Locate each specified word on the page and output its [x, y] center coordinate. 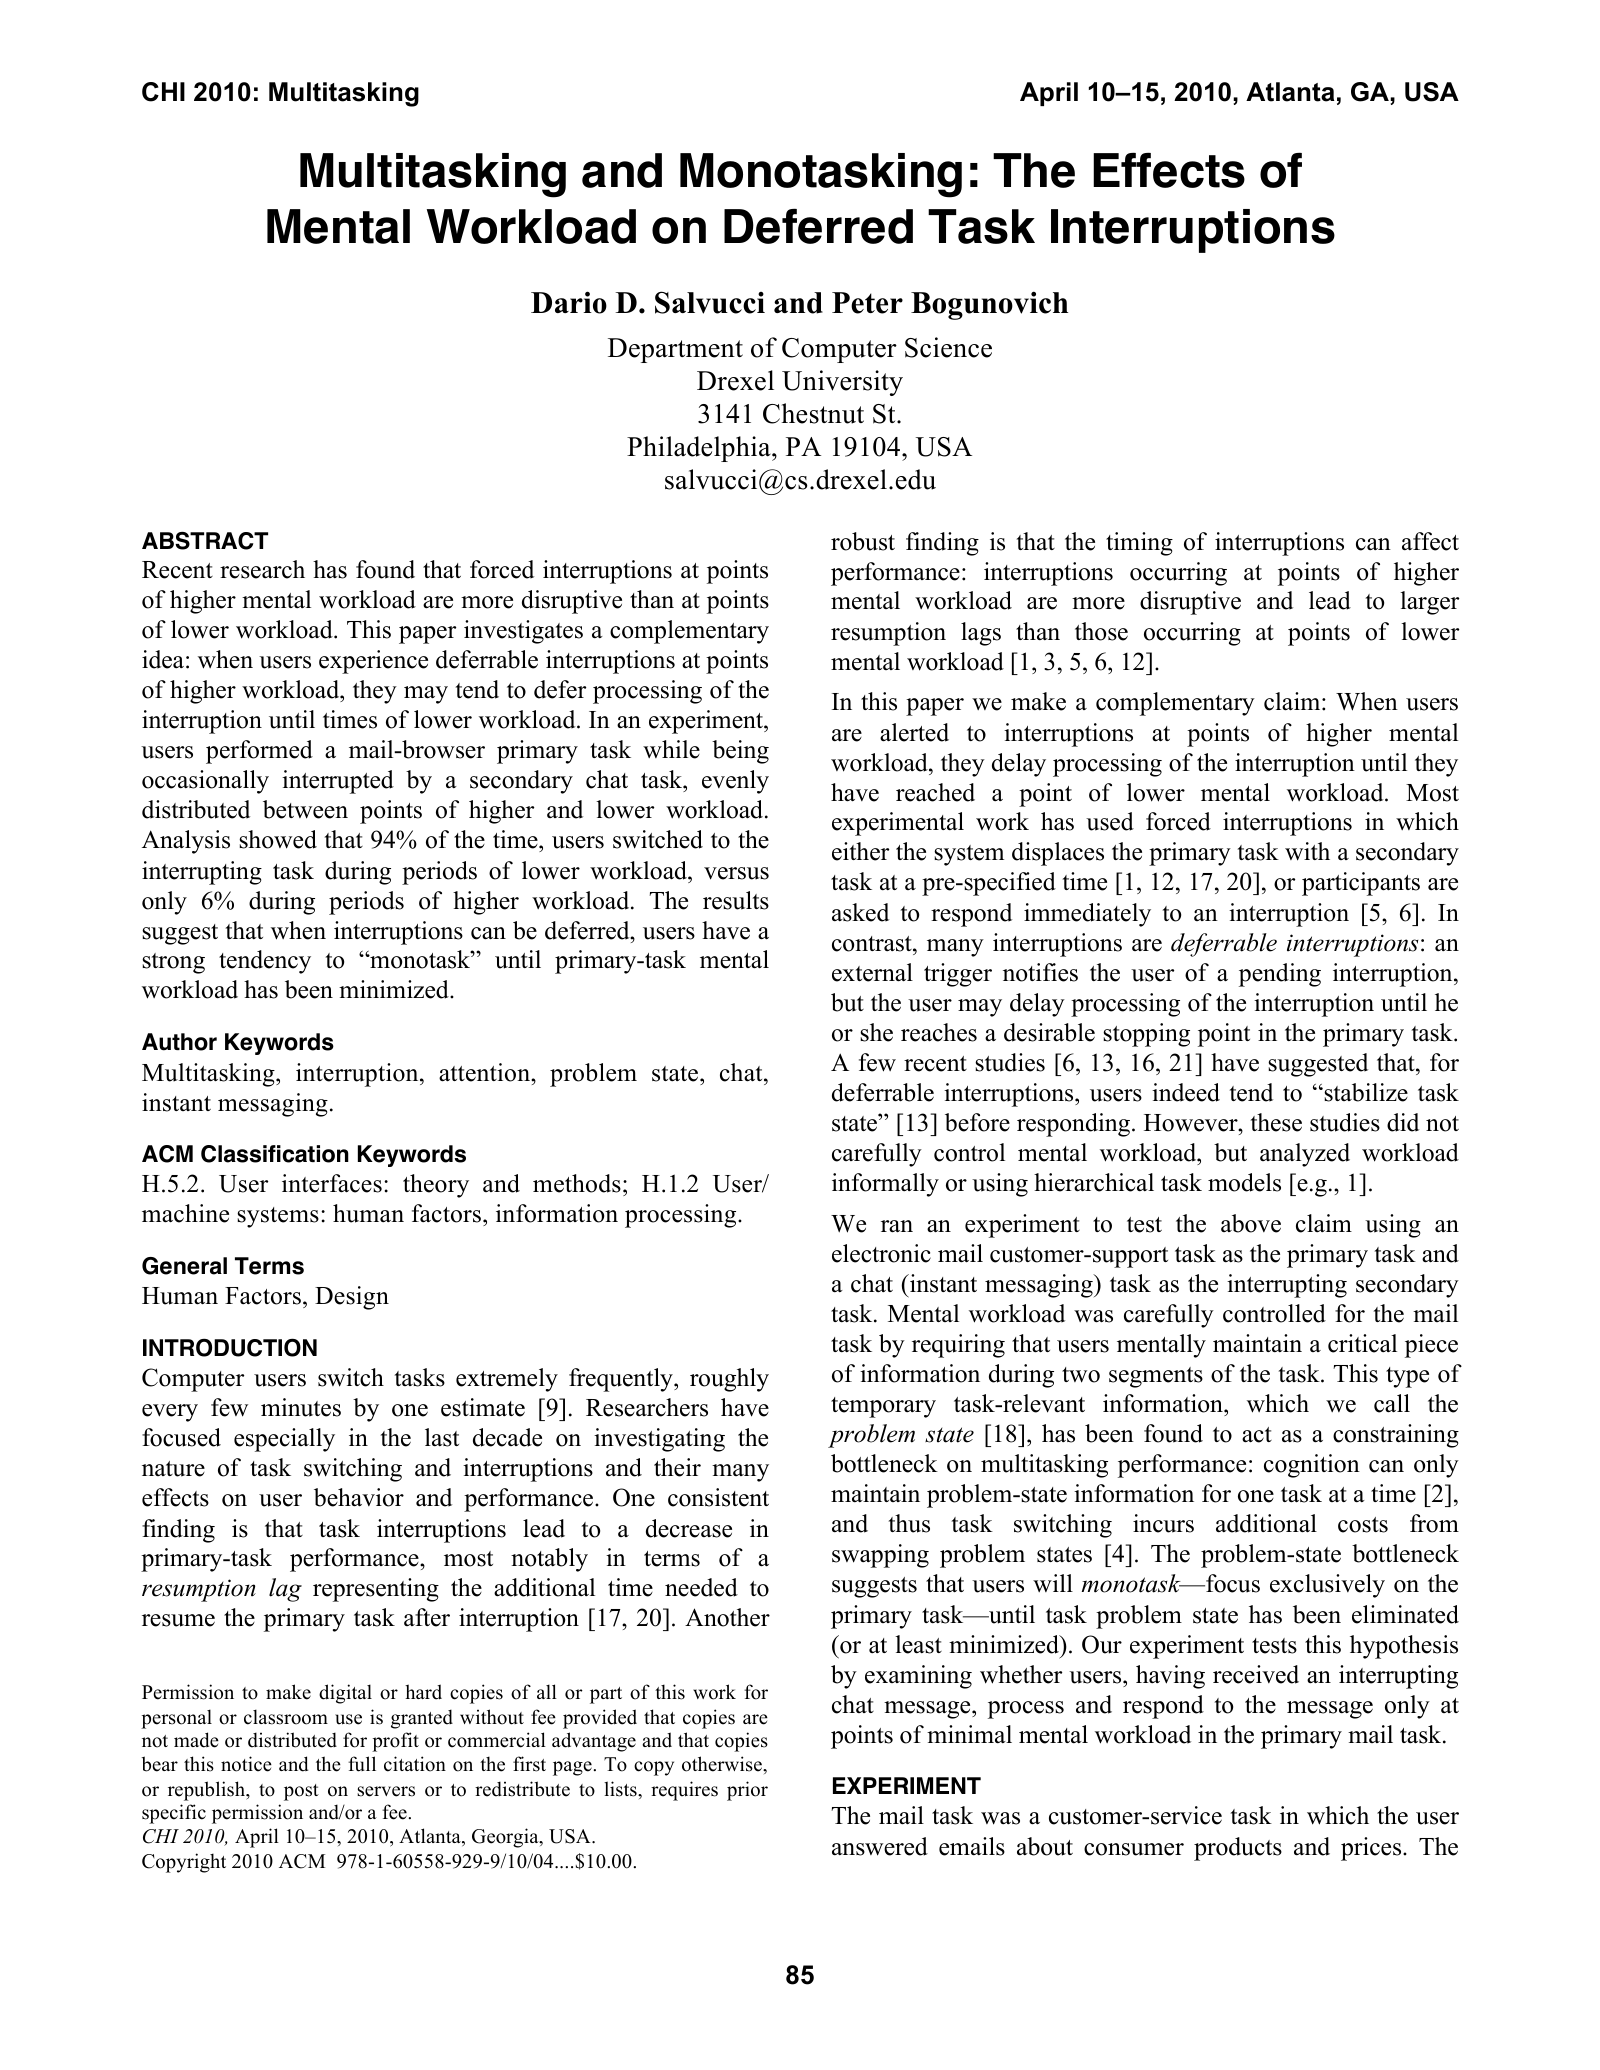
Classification [275, 1154]
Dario [569, 302]
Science [948, 347]
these [1276, 1122]
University [842, 383]
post [301, 1792]
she [876, 1032]
